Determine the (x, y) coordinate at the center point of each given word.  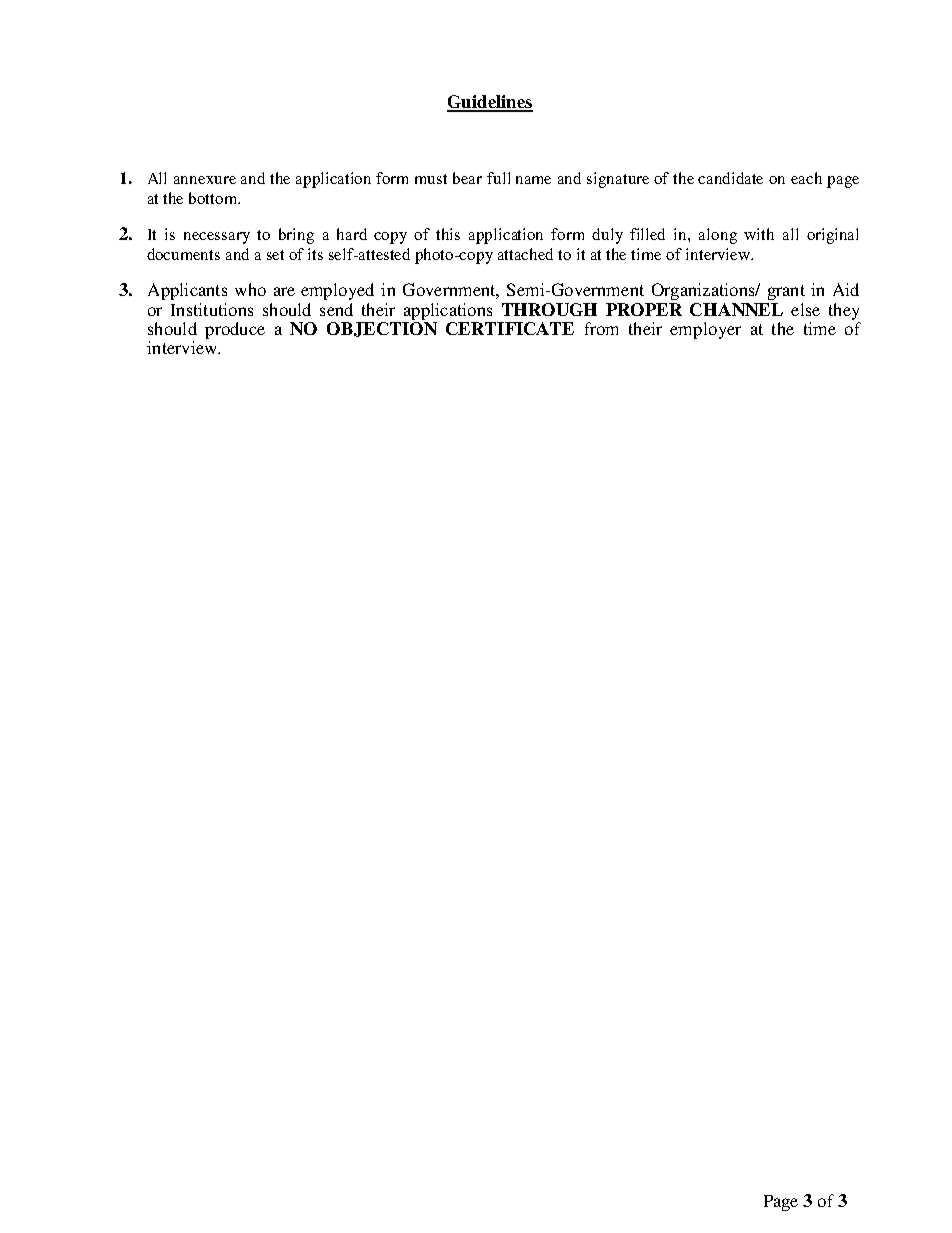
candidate (730, 178)
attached (525, 254)
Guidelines (490, 103)
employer (705, 330)
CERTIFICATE (510, 328)
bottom (214, 198)
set (275, 255)
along (718, 236)
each (806, 178)
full (498, 178)
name (533, 180)
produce (235, 330)
